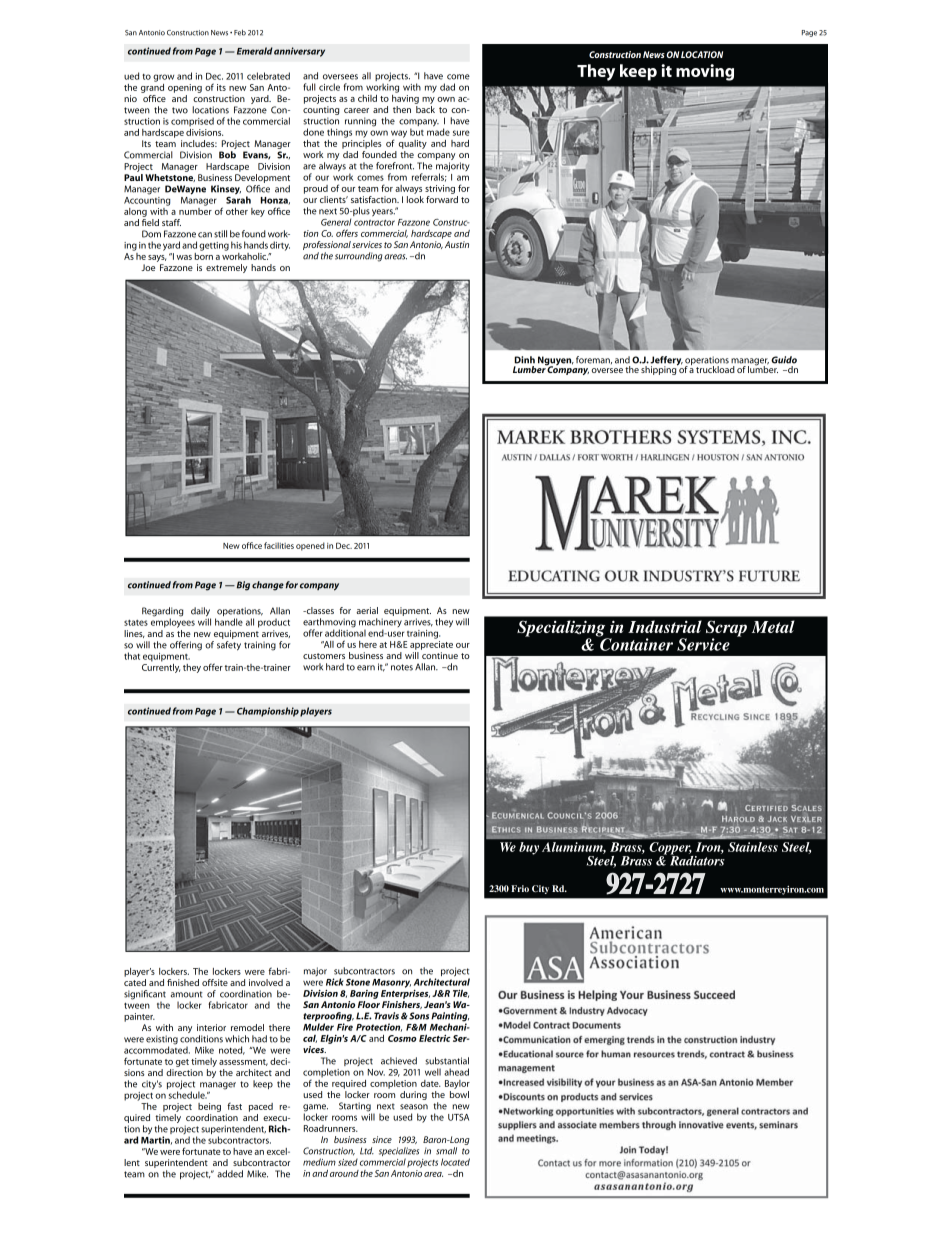  Describe the element at coordinates (431, 645) in the document. I see `appreciate` at that location.
